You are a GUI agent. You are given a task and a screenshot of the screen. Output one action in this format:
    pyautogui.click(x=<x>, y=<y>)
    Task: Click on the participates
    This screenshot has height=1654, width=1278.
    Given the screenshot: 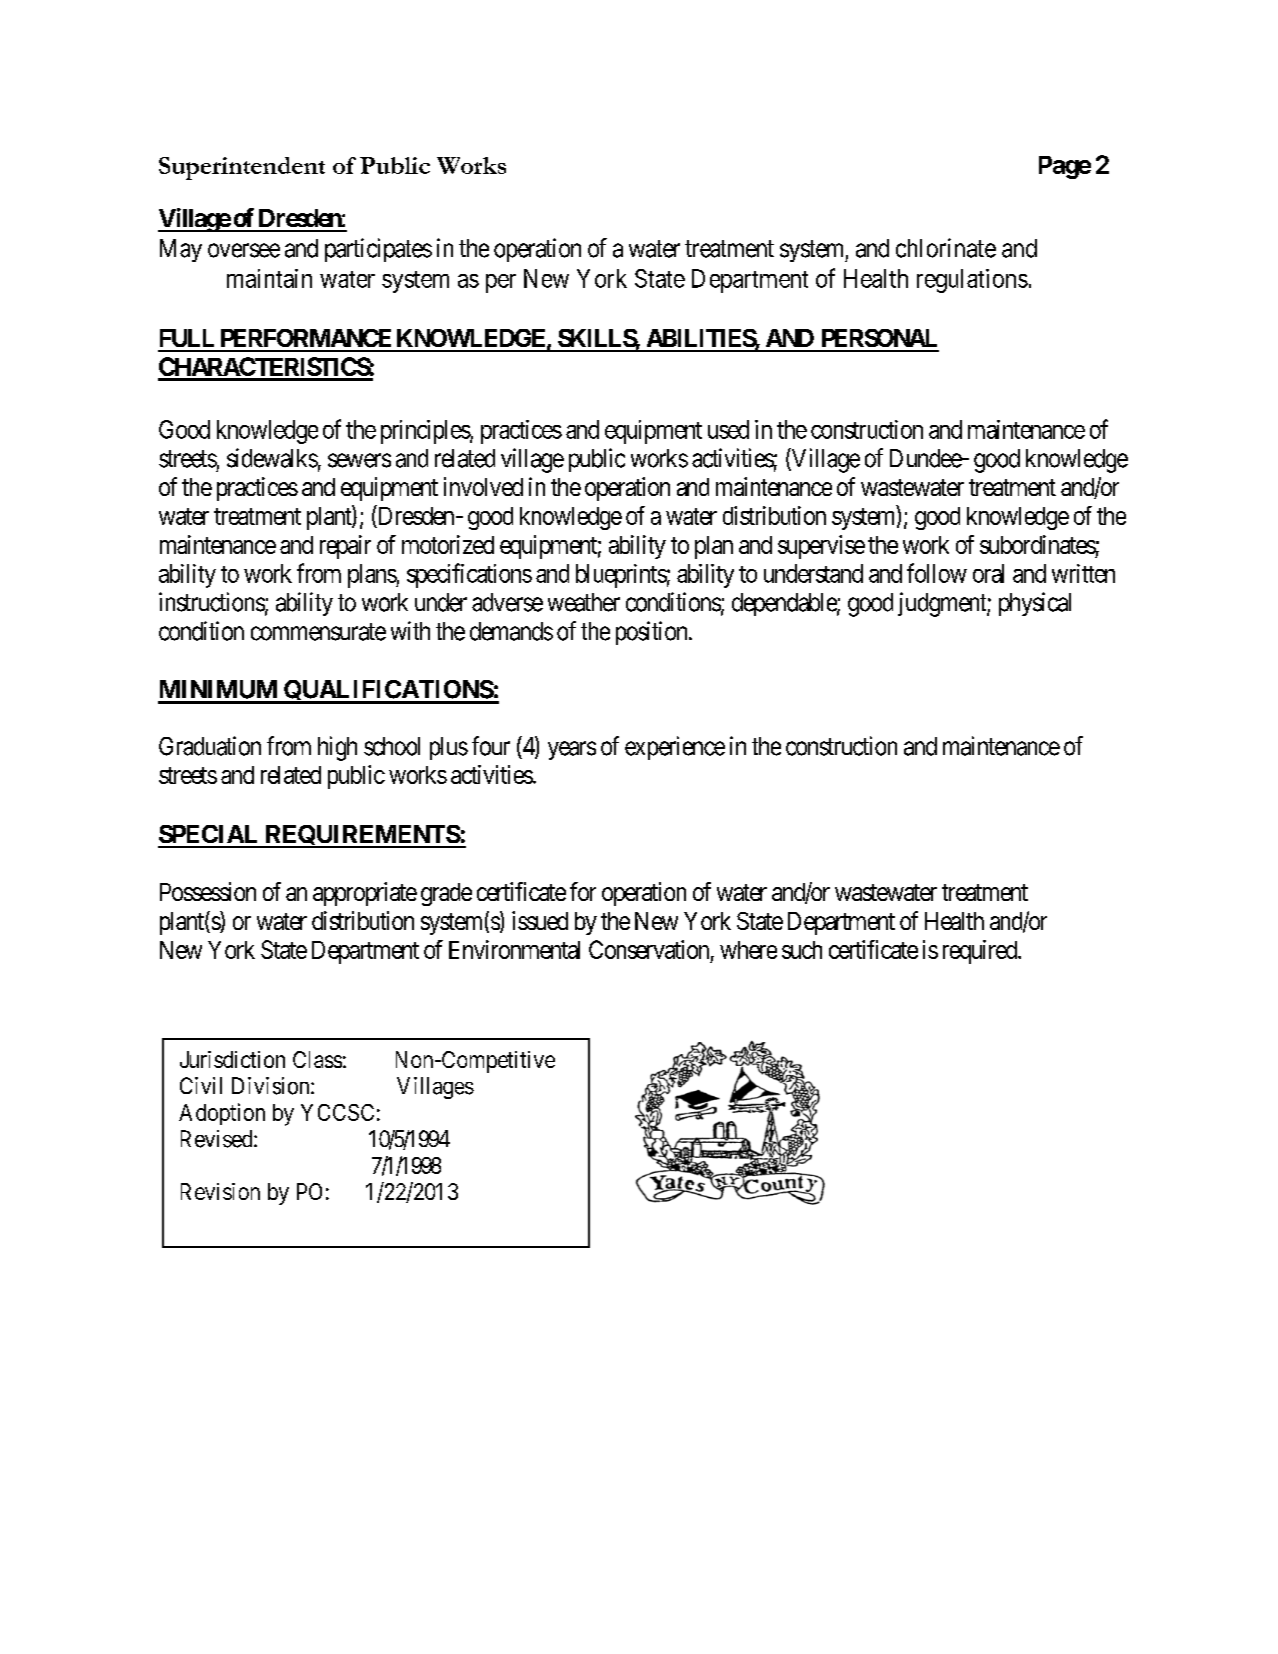 What is the action you would take?
    pyautogui.click(x=378, y=250)
